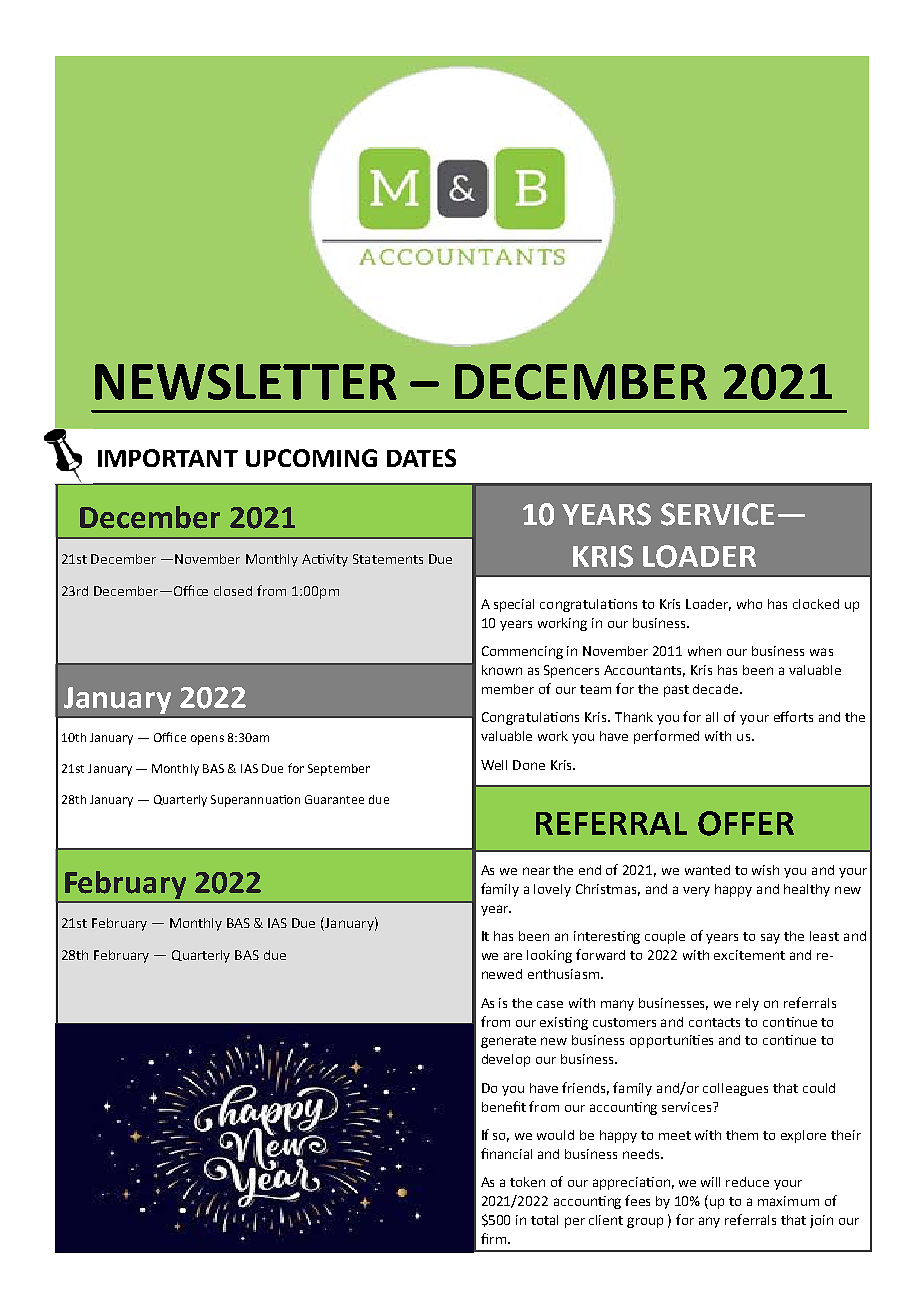  What do you see at coordinates (544, 1220) in the screenshot?
I see `total` at bounding box center [544, 1220].
